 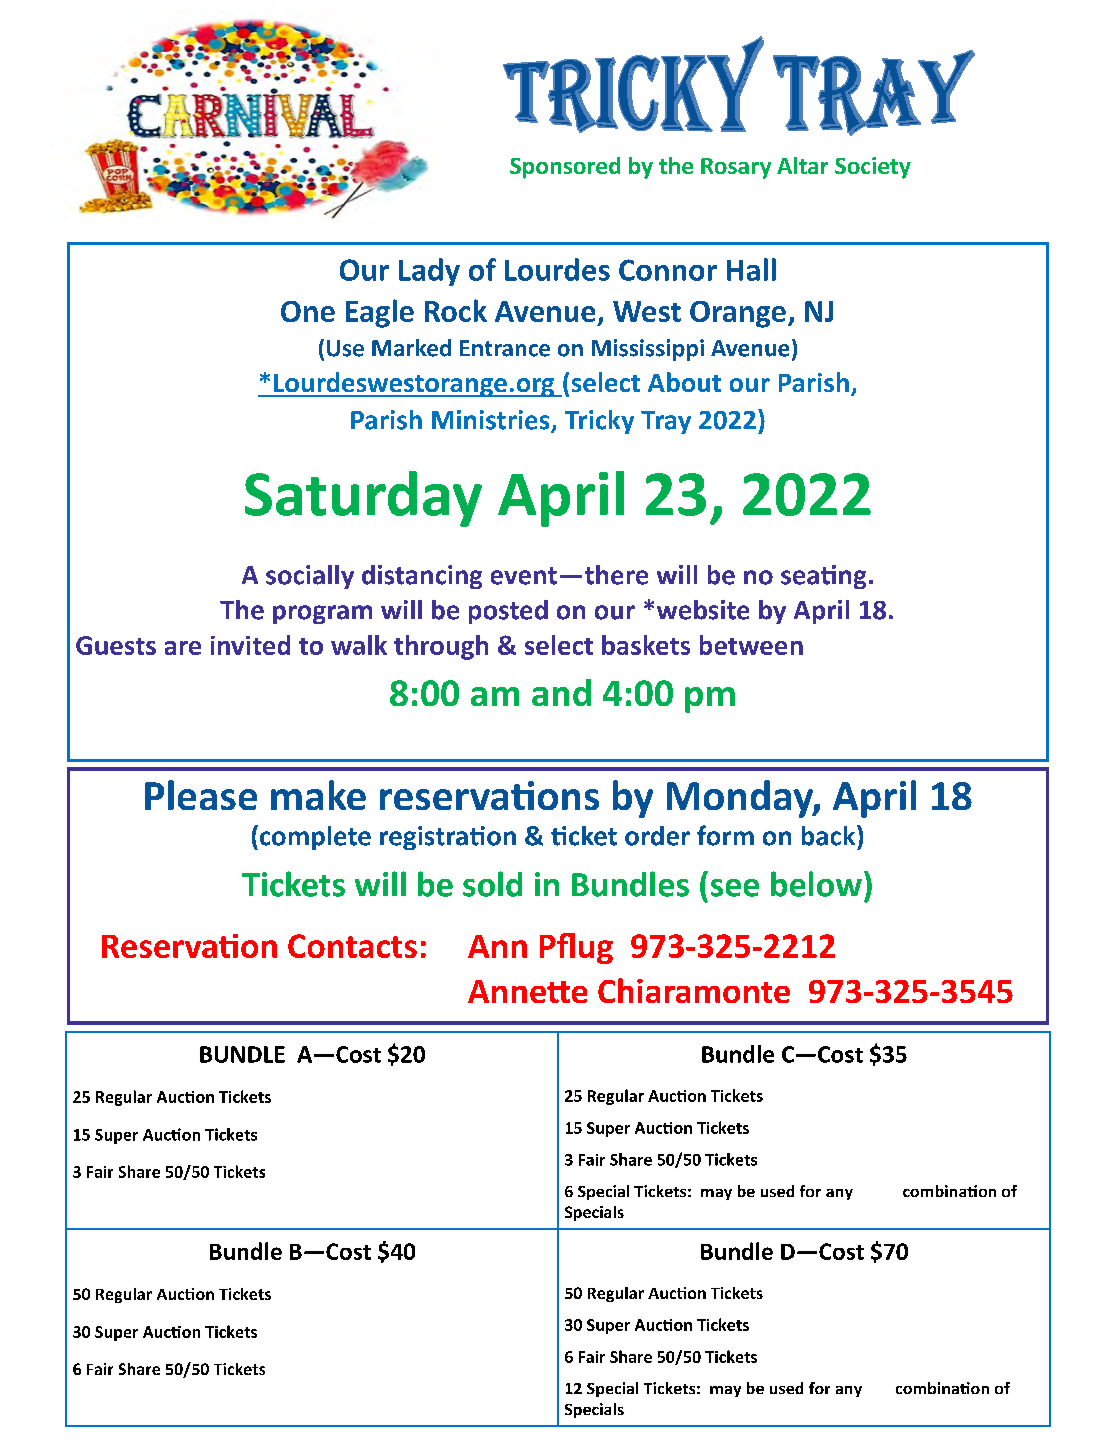 What do you see at coordinates (352, 946) in the image?
I see `Contacts` at bounding box center [352, 946].
